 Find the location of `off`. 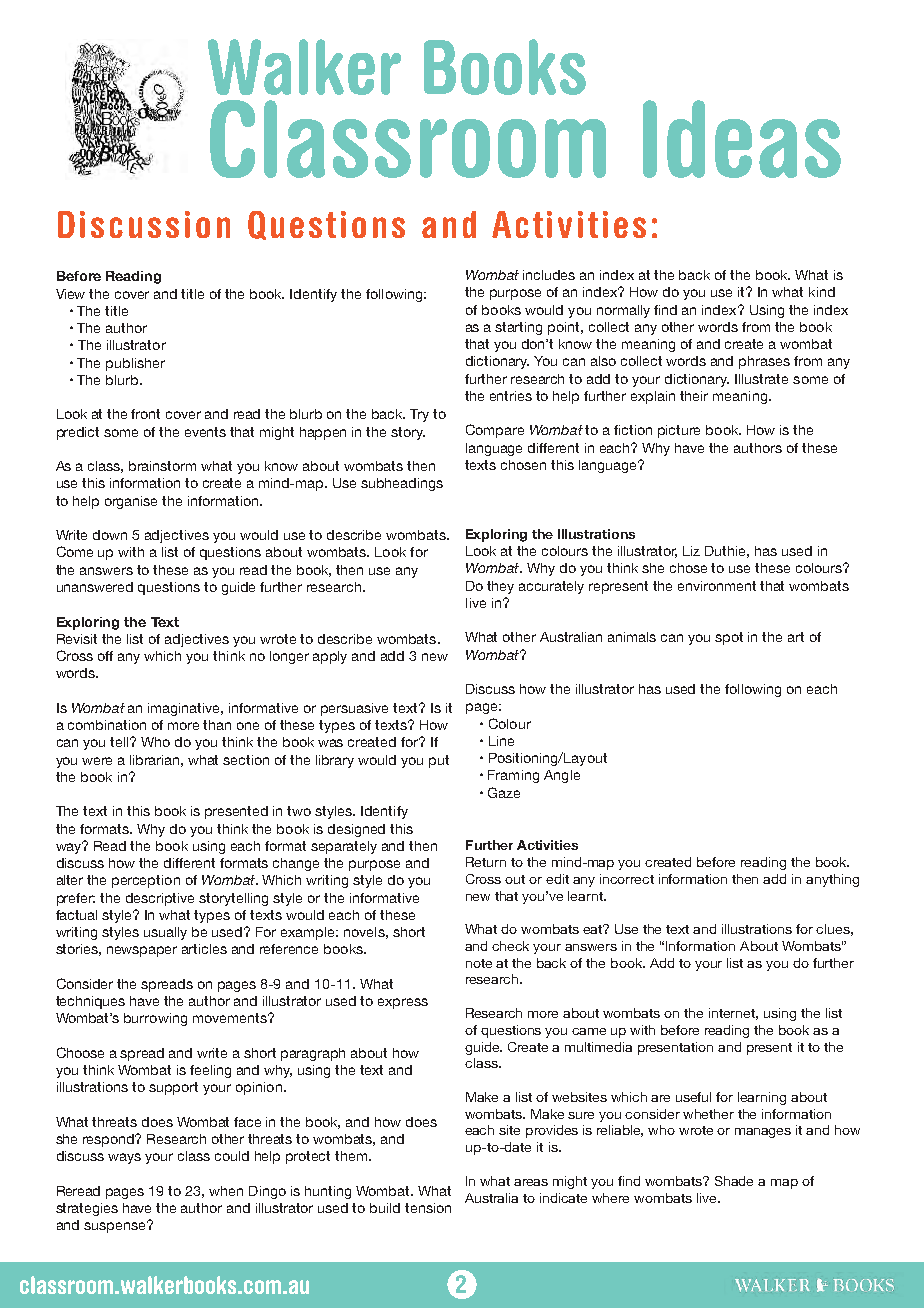

off is located at coordinates (105, 656).
